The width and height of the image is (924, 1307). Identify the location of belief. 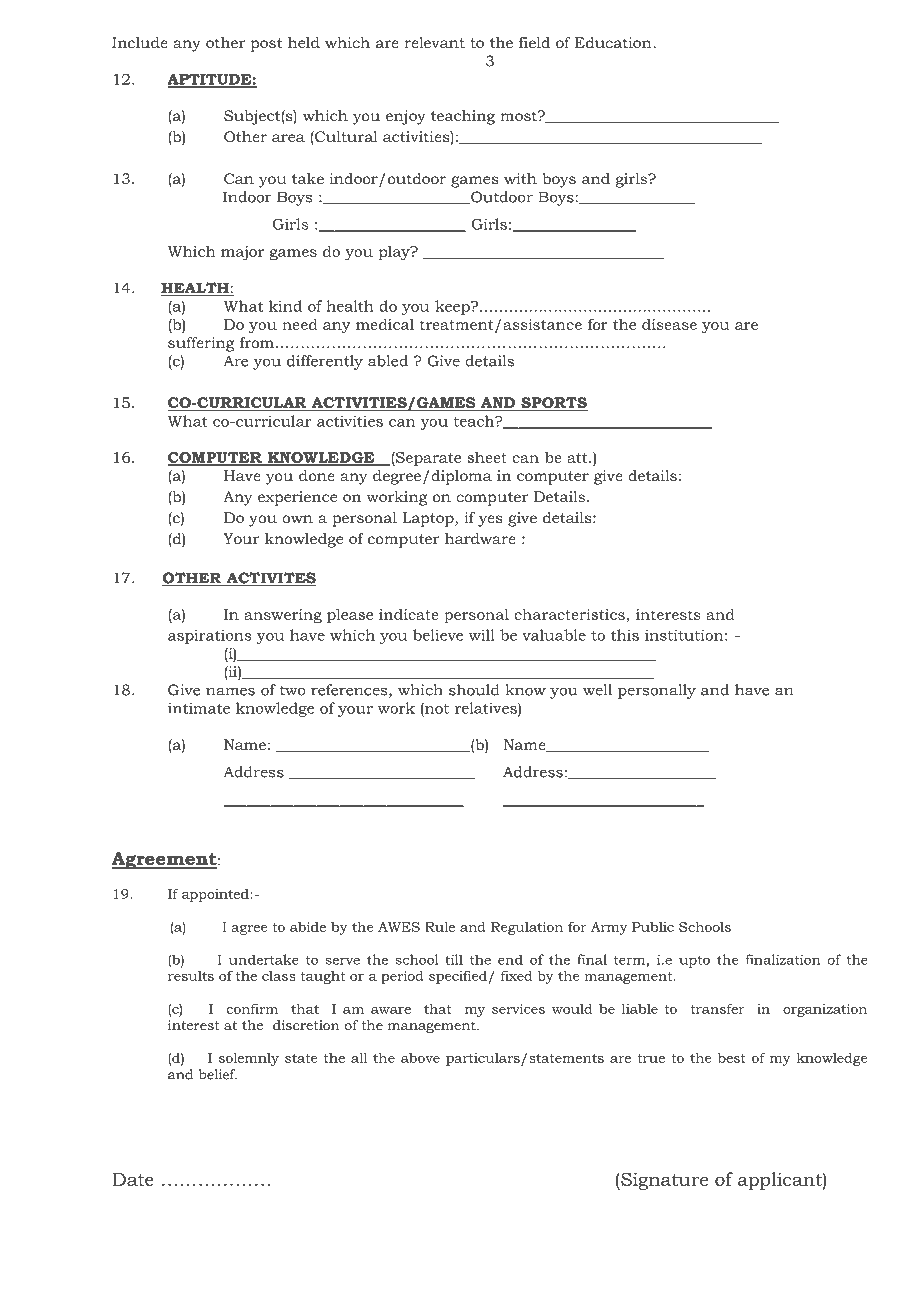
(218, 1074).
